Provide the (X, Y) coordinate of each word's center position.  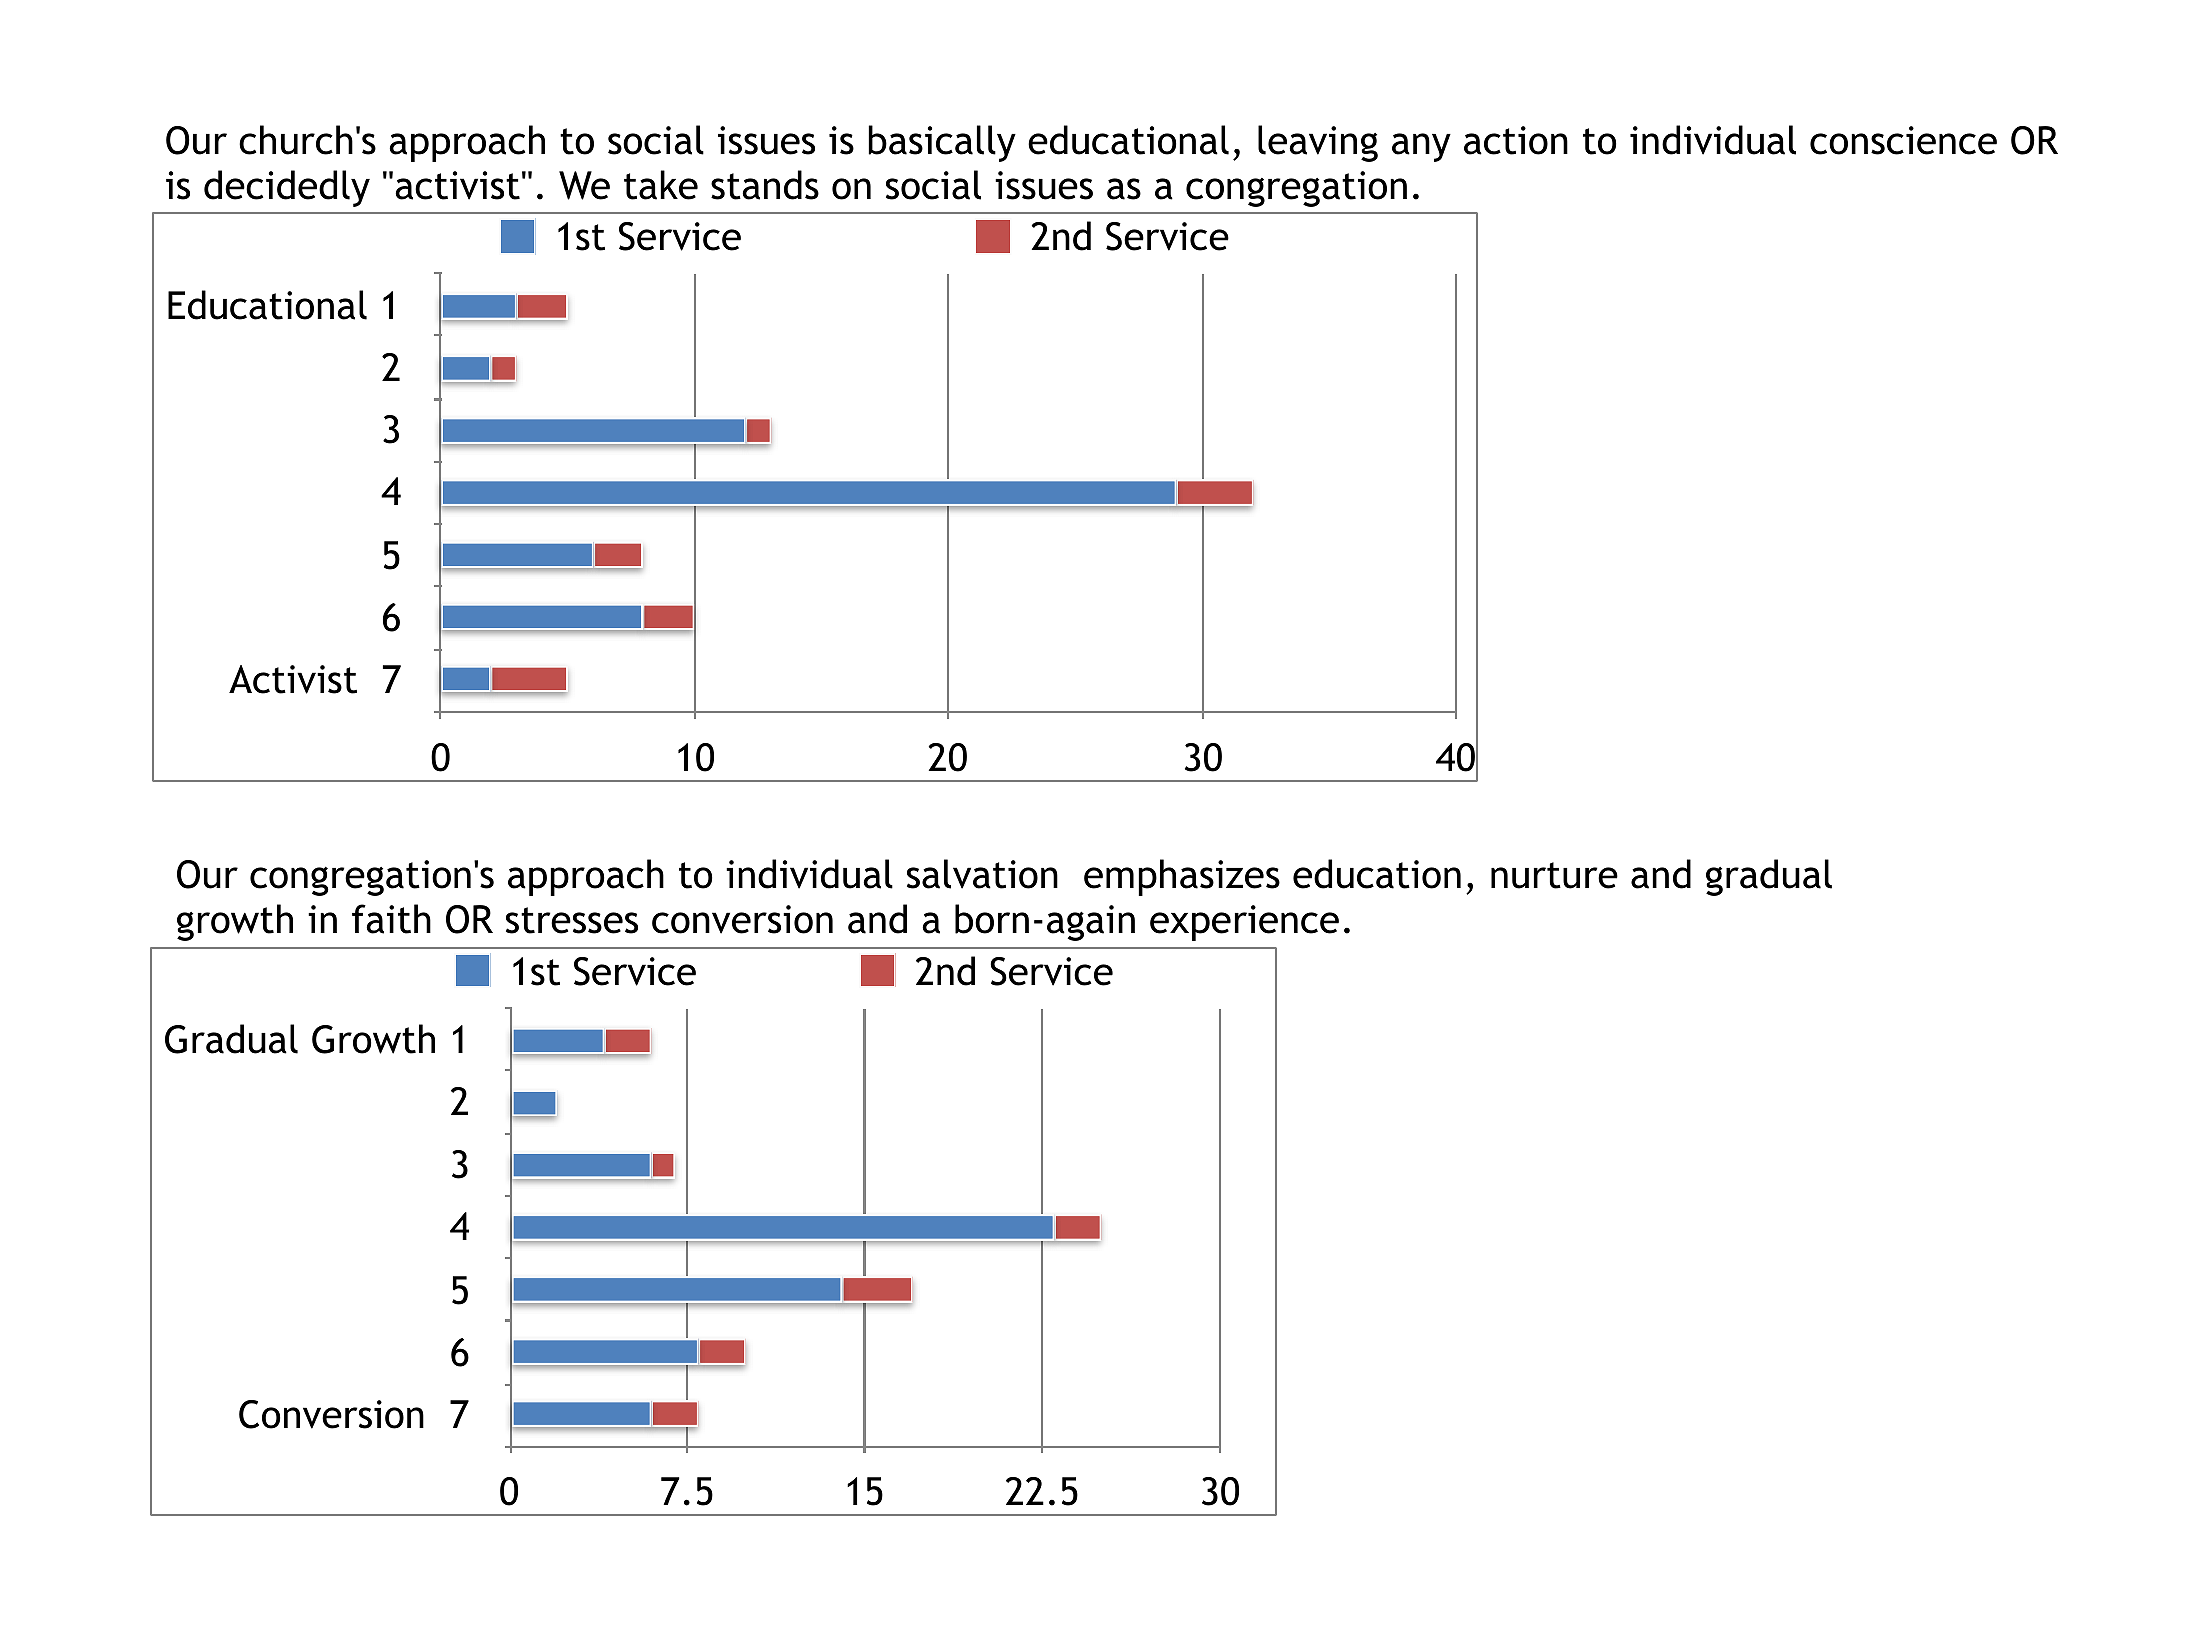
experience (1244, 923)
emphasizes (1182, 877)
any (1421, 147)
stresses (572, 920)
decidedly (287, 188)
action (1516, 140)
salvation (982, 874)
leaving (1318, 143)
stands (765, 185)
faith (391, 919)
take (661, 185)
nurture (1554, 875)
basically (942, 143)
